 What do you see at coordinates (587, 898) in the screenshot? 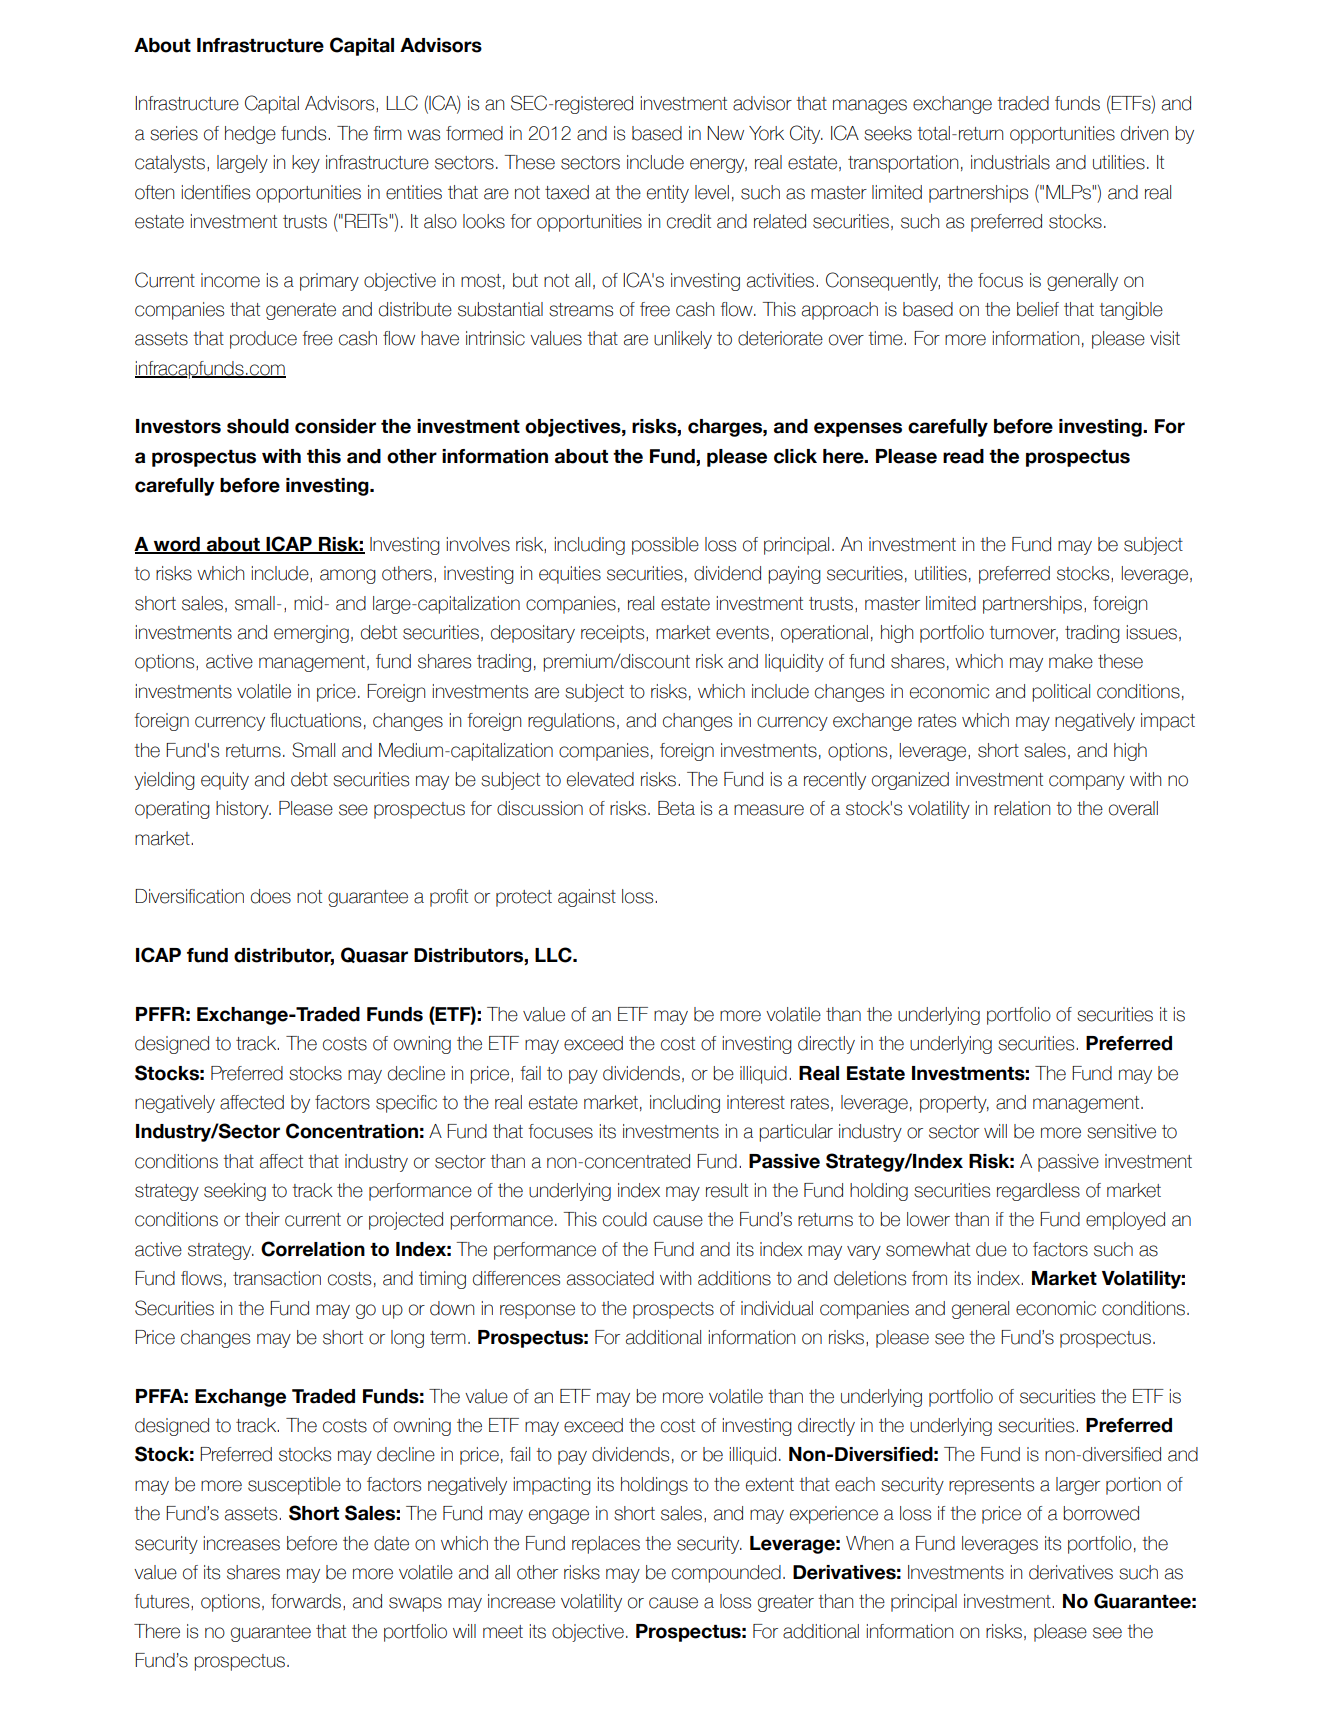
I see `against` at bounding box center [587, 898].
